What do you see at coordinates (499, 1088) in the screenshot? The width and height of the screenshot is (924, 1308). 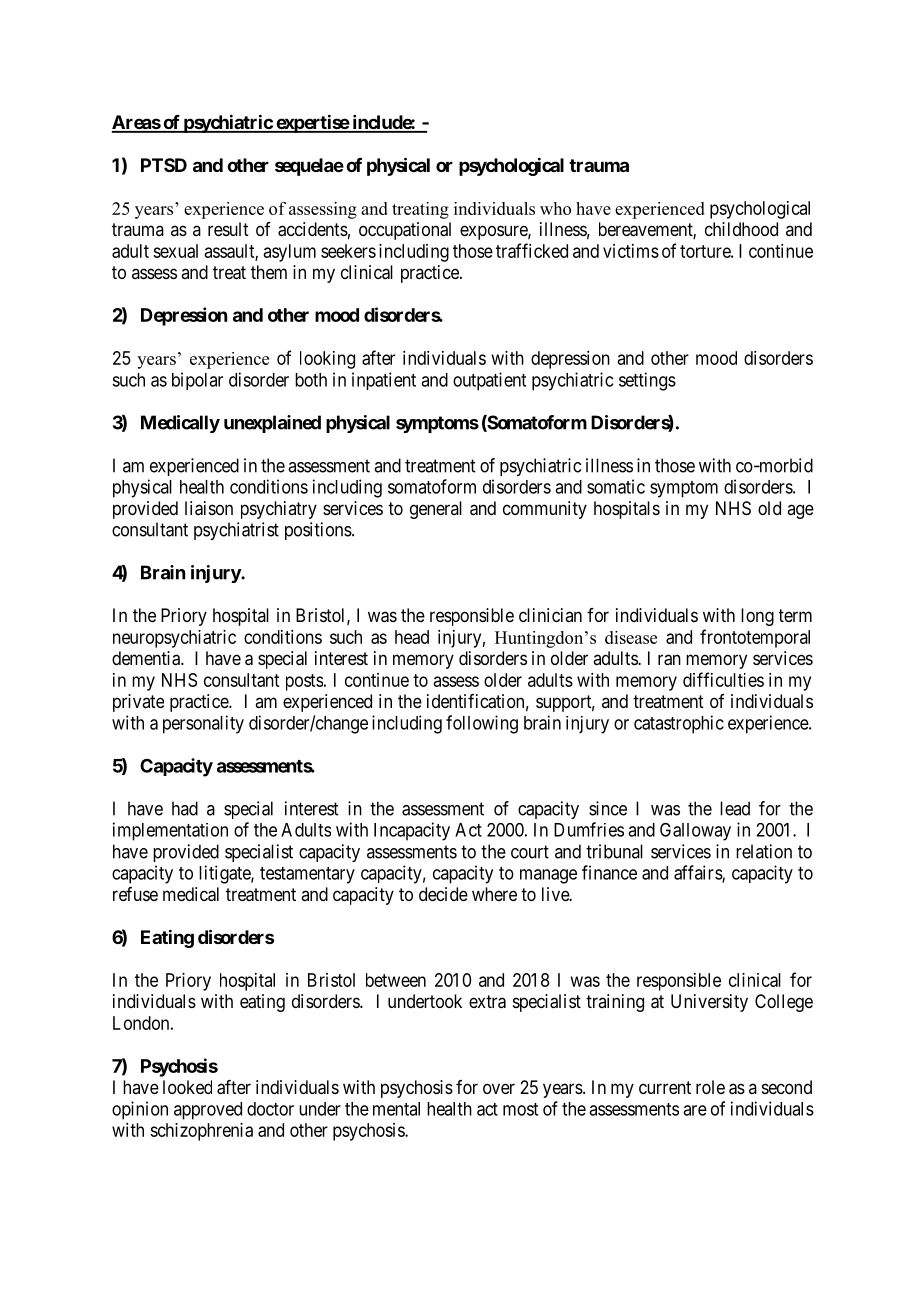 I see `over` at bounding box center [499, 1088].
